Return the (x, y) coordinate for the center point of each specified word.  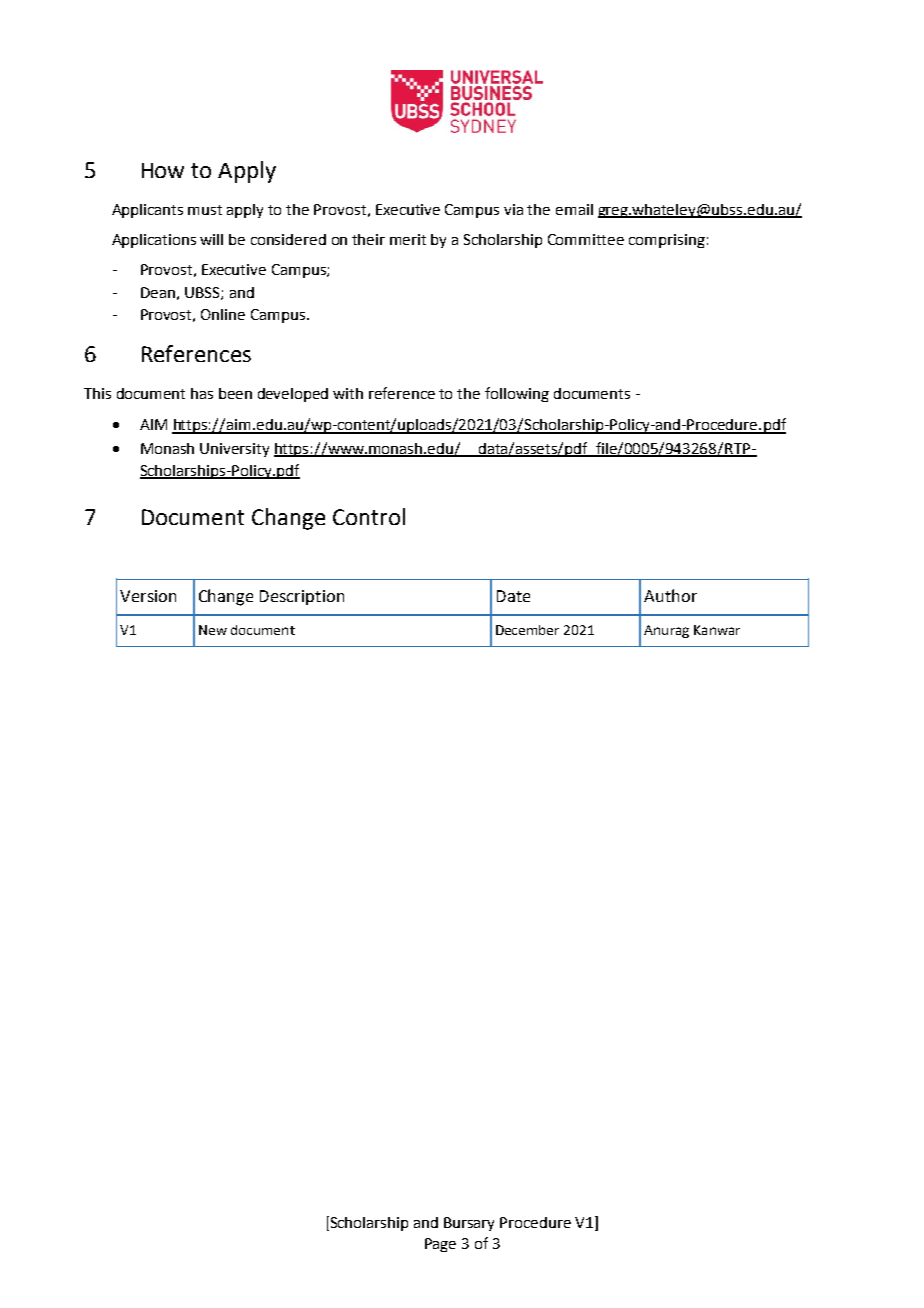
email (574, 209)
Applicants (147, 211)
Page (440, 1245)
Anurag (666, 631)
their (368, 239)
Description (302, 597)
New (213, 630)
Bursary (469, 1224)
